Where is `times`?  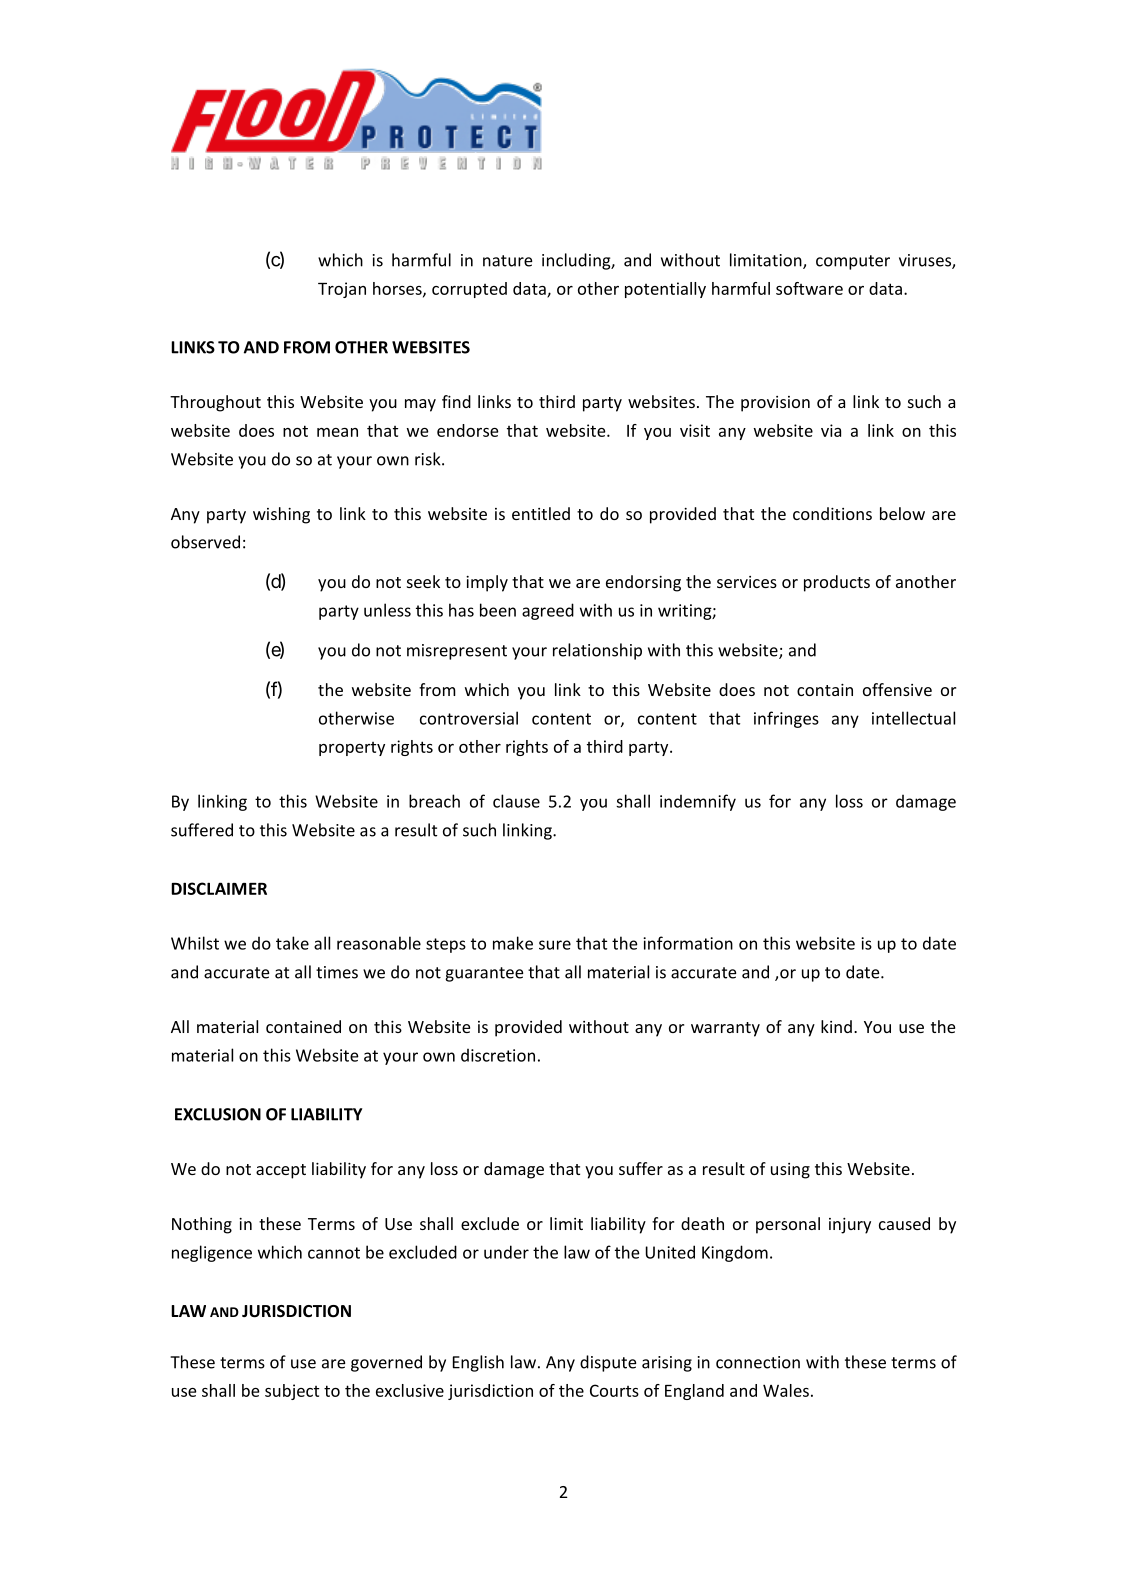
times is located at coordinates (337, 972).
